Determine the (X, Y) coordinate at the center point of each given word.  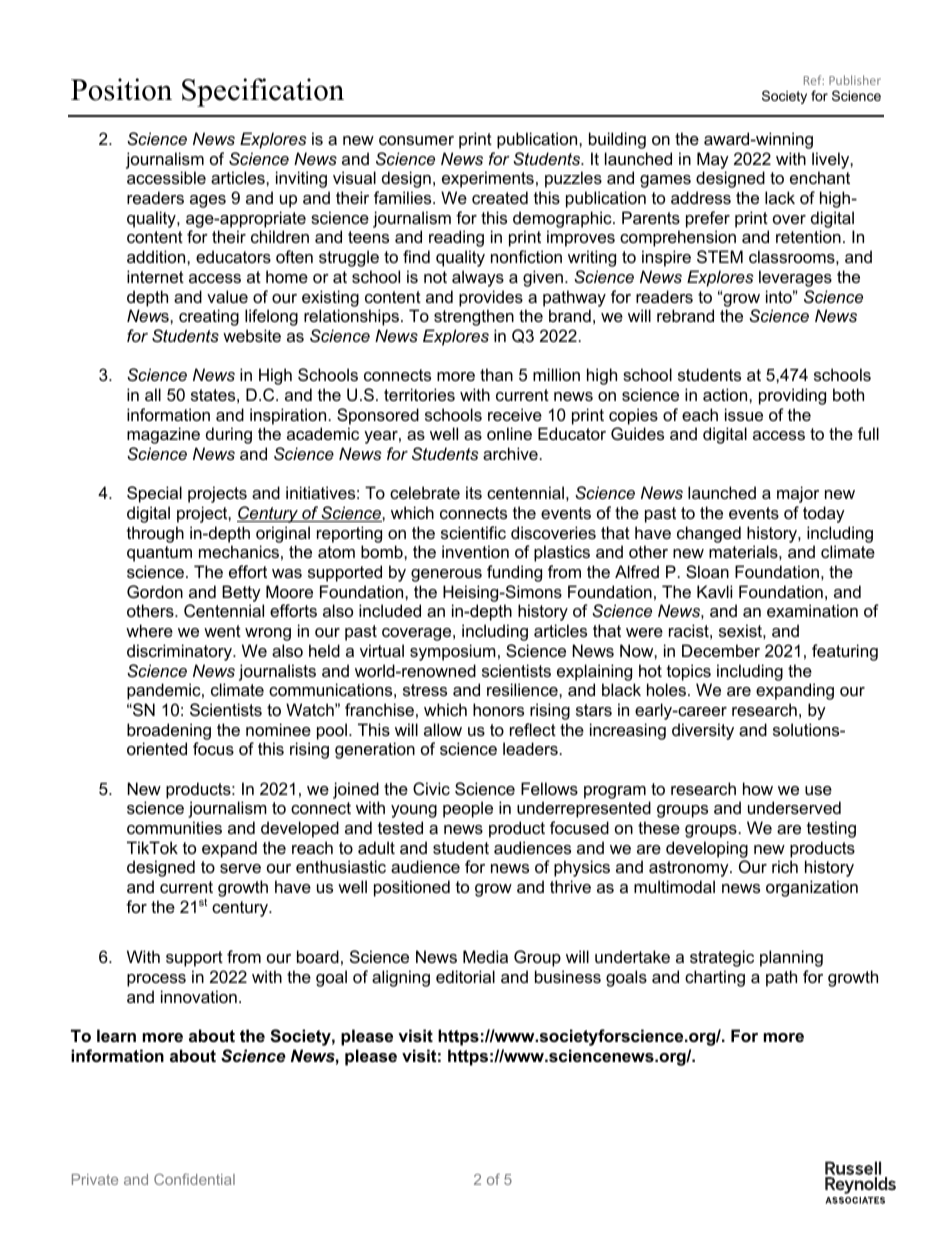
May (713, 160)
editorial (465, 976)
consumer (416, 140)
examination (812, 610)
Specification (263, 92)
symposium (453, 652)
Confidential (194, 1179)
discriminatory (180, 652)
